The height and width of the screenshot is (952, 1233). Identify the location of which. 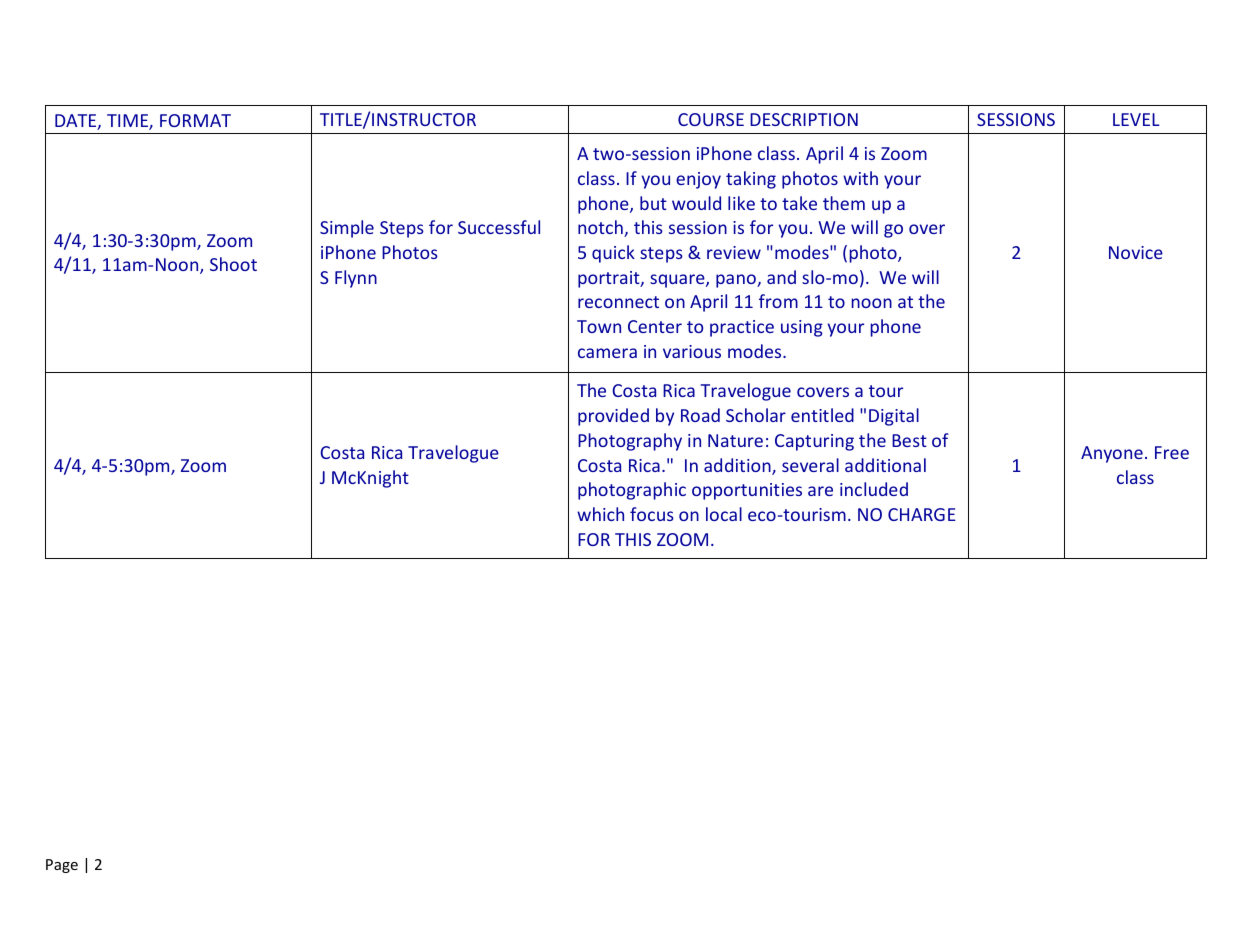
(600, 514).
